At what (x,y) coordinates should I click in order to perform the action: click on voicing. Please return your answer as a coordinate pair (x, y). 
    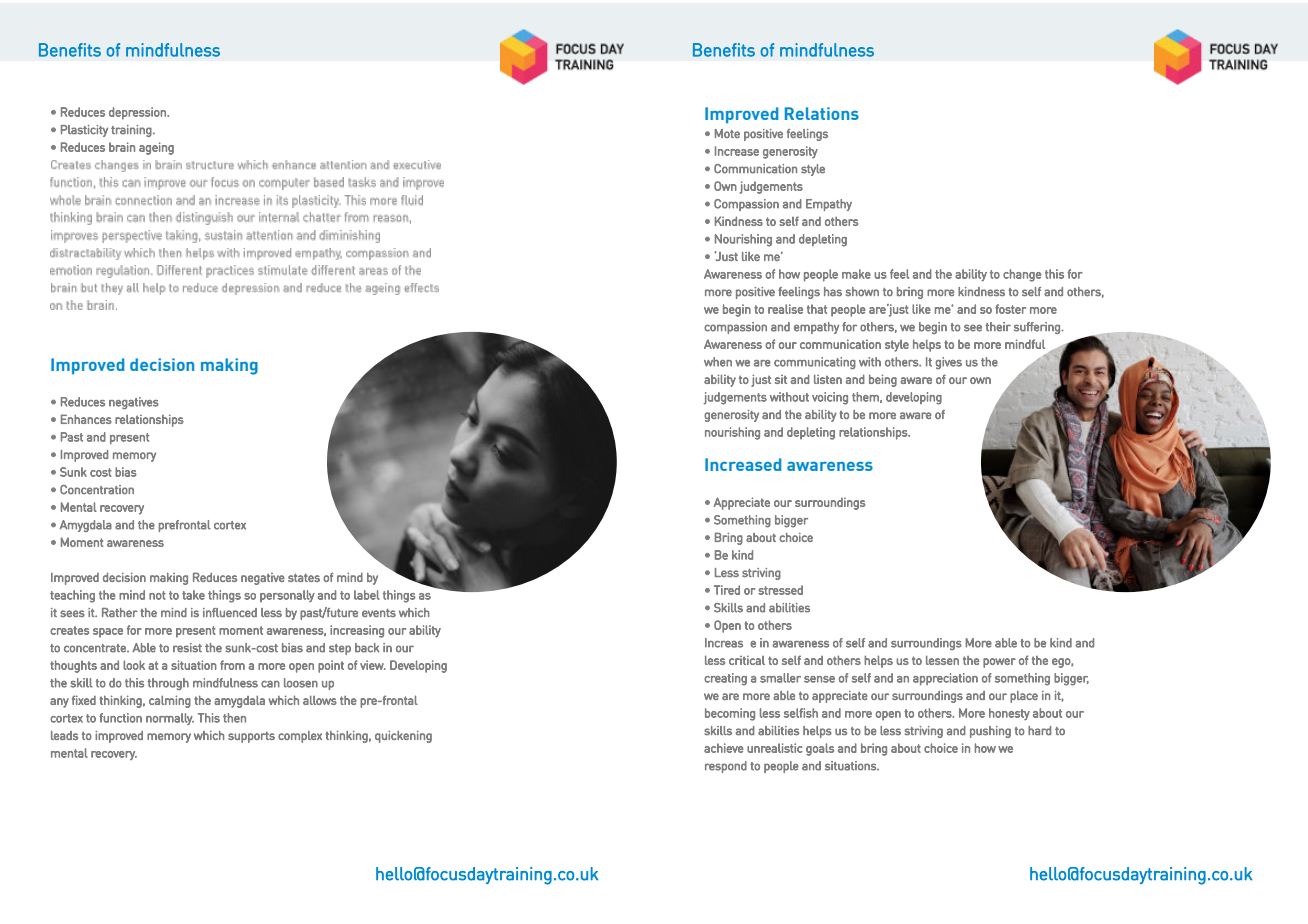
    Looking at the image, I should click on (830, 398).
